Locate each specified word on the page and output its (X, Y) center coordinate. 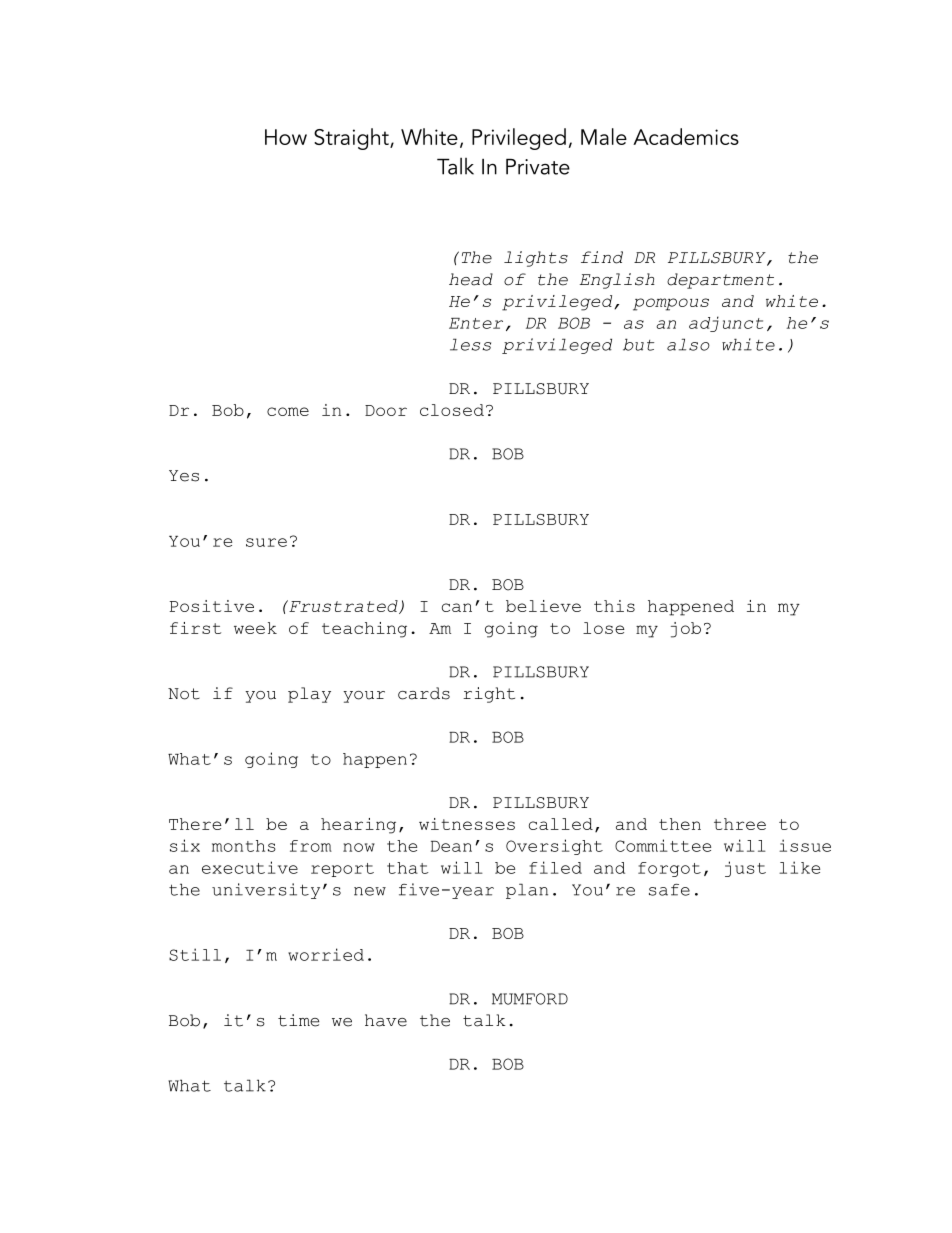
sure (266, 542)
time (298, 1020)
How (286, 137)
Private (538, 167)
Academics (686, 136)
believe (543, 606)
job (686, 630)
